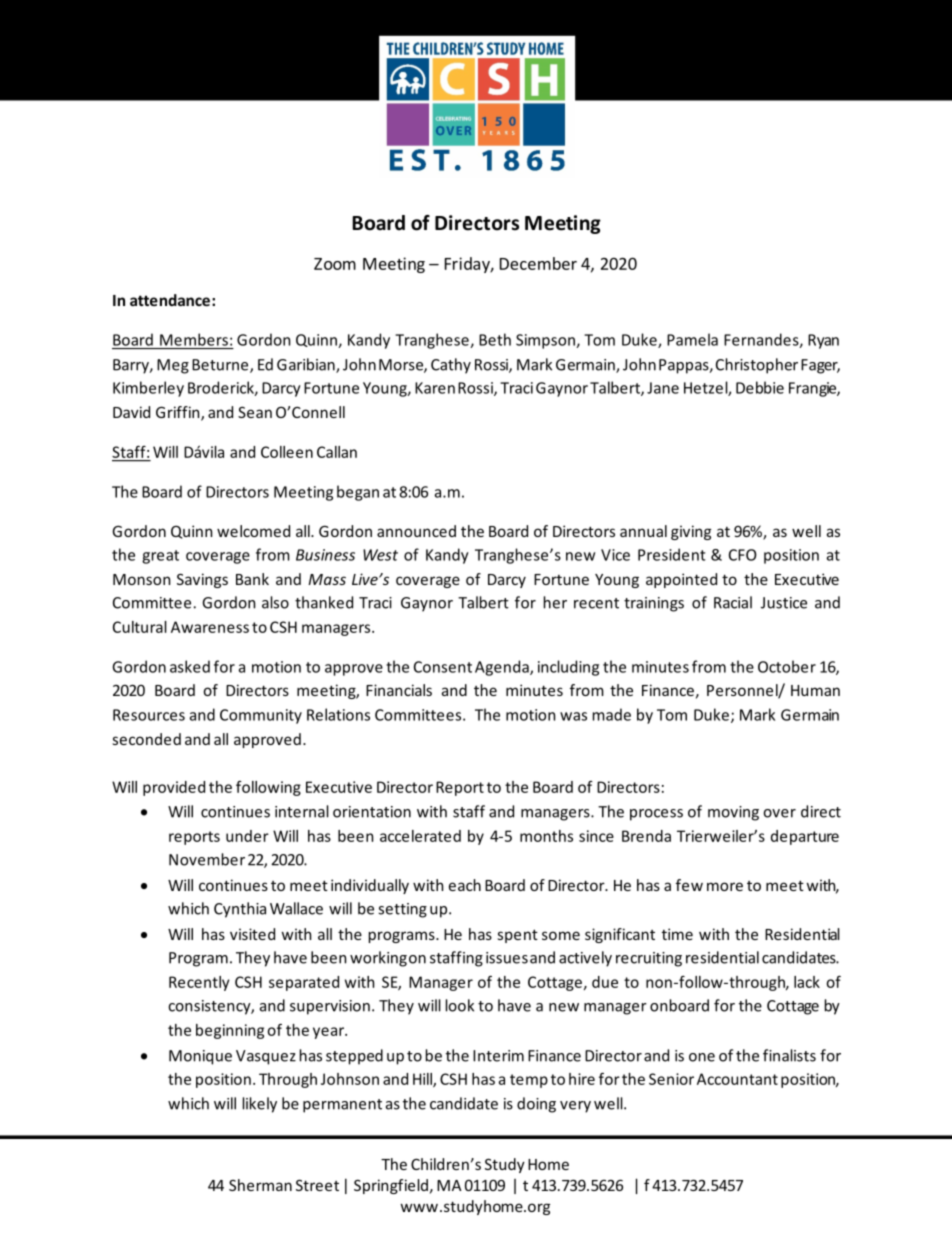 The width and height of the screenshot is (952, 1233). I want to click on Springfield, so click(391, 1186).
